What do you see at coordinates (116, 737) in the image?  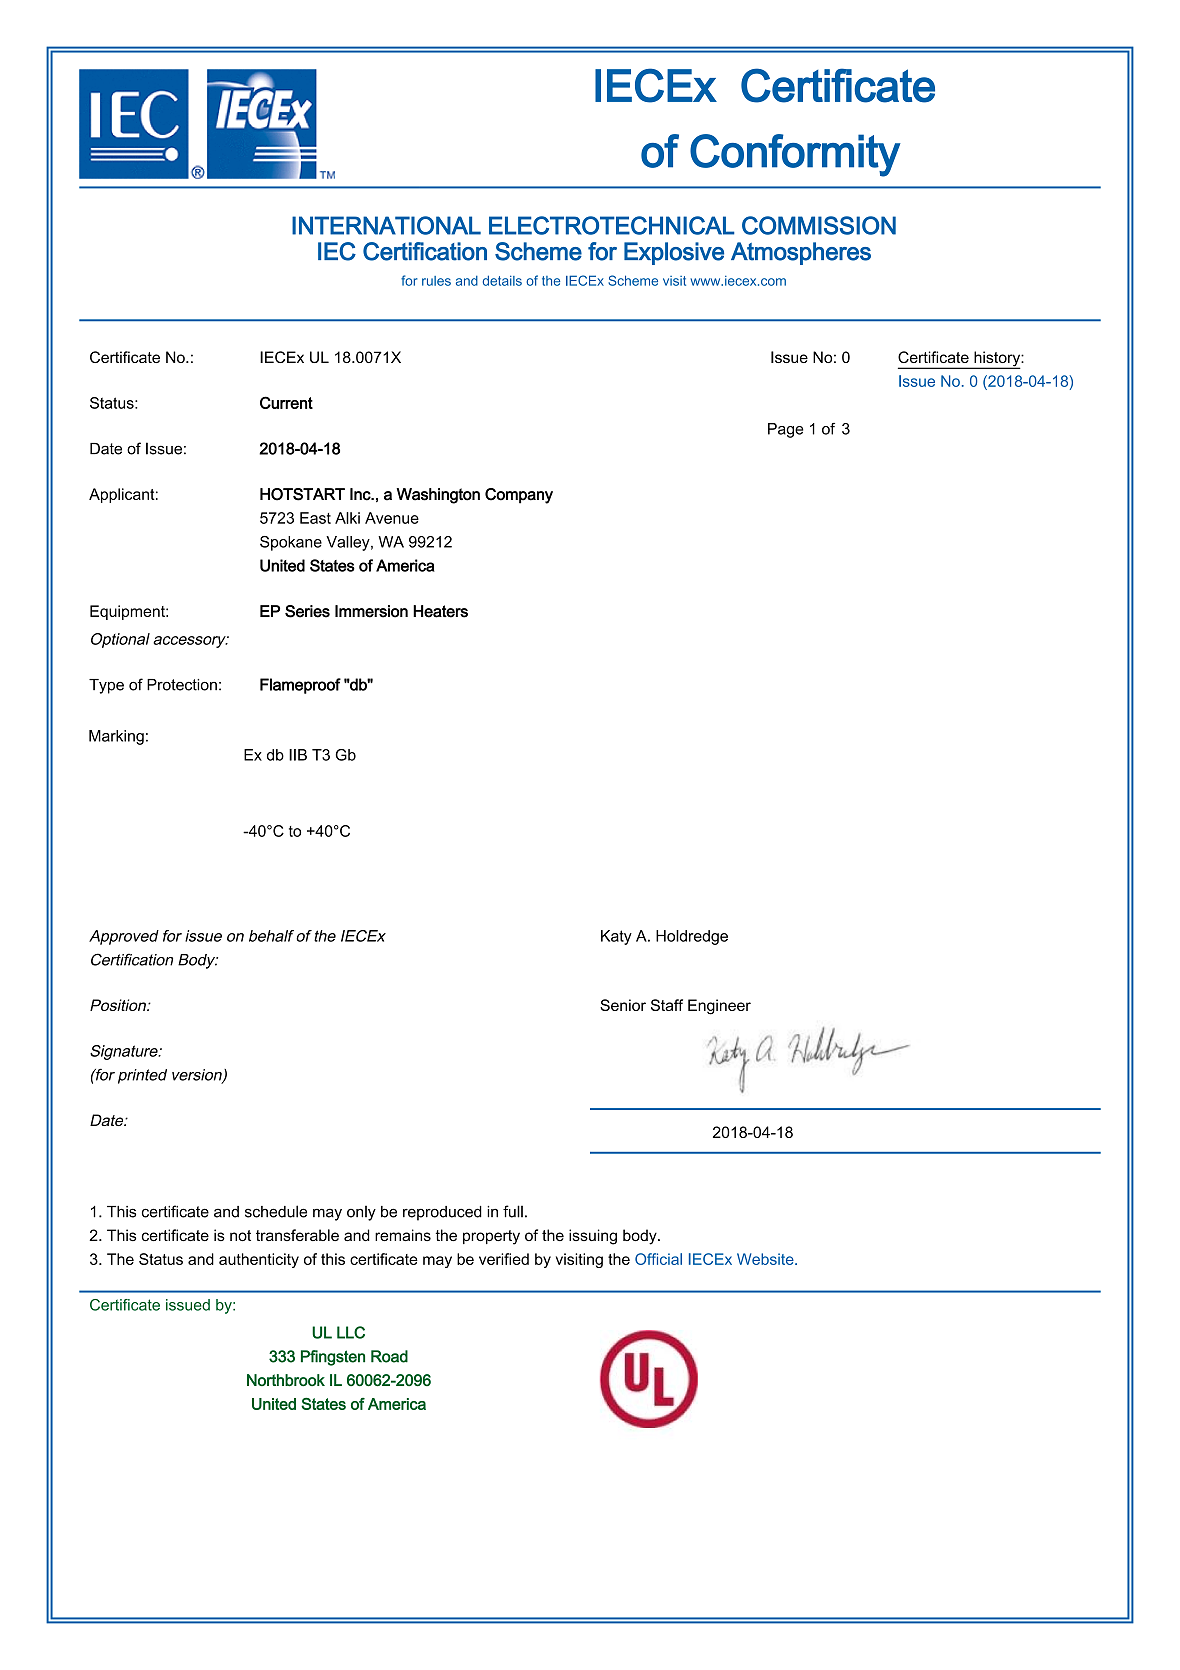 I see `Marking` at bounding box center [116, 737].
